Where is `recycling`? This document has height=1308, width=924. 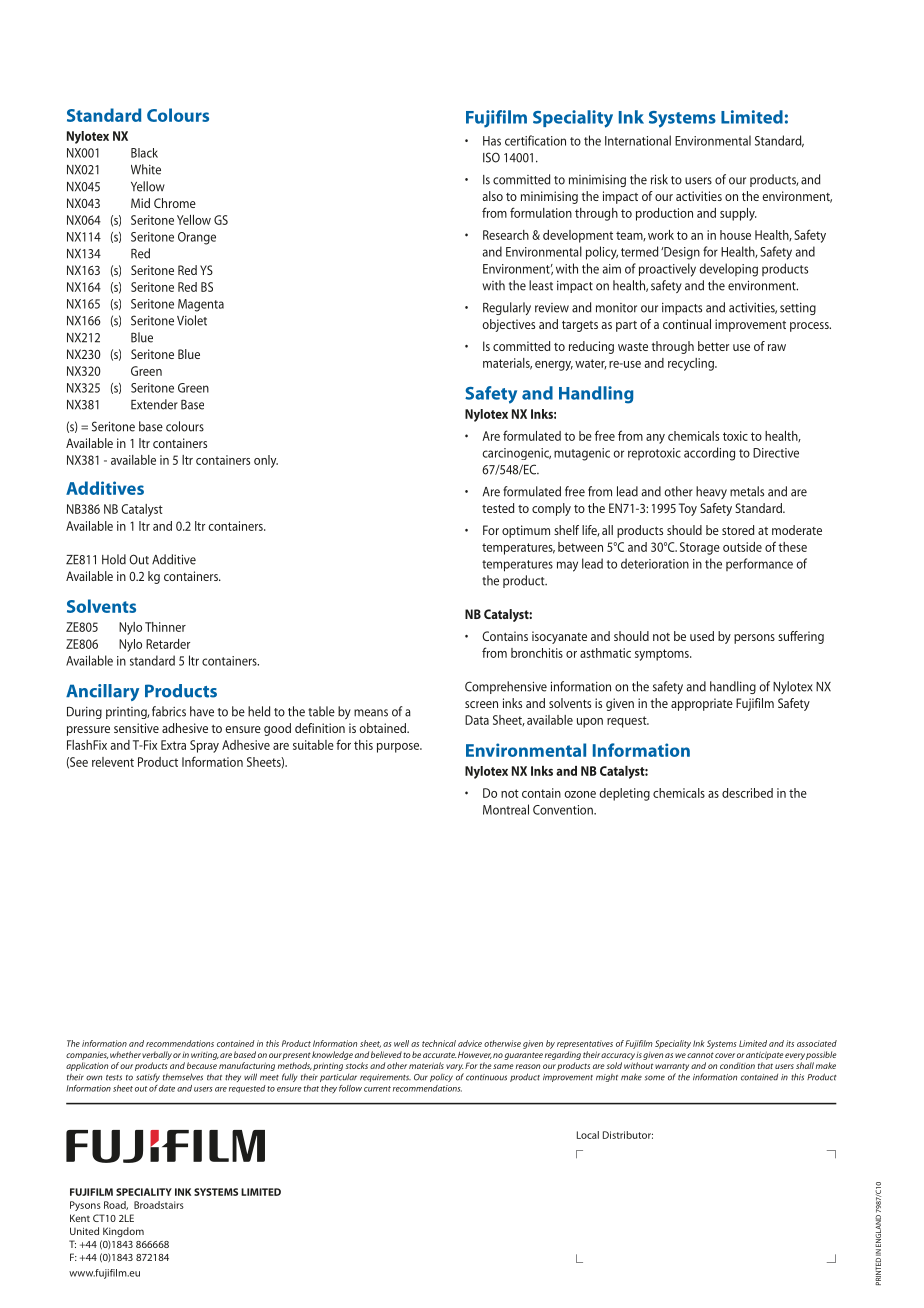
recycling is located at coordinates (692, 364).
